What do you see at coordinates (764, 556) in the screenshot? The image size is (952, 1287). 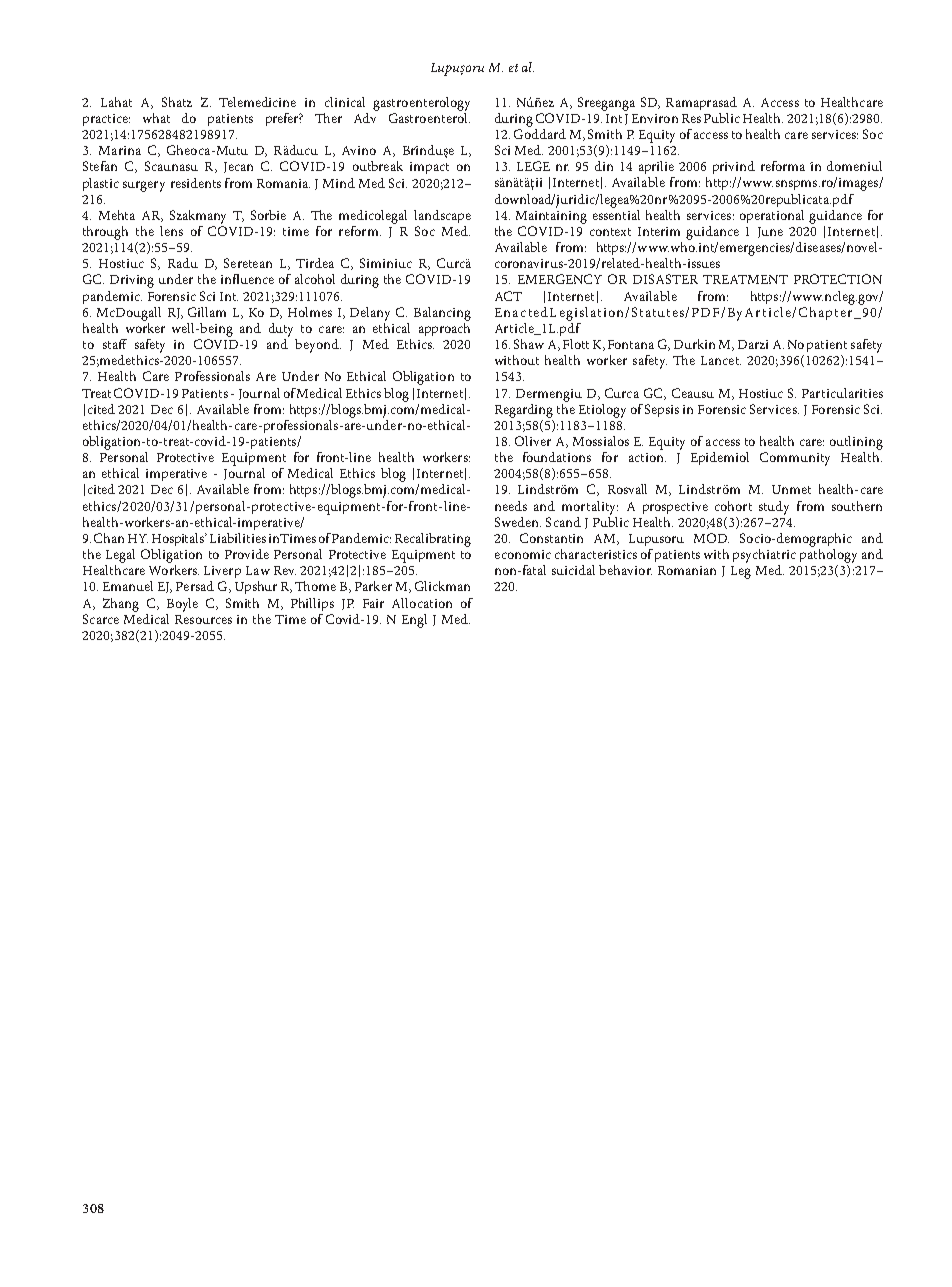 I see `psychiatric` at bounding box center [764, 556].
